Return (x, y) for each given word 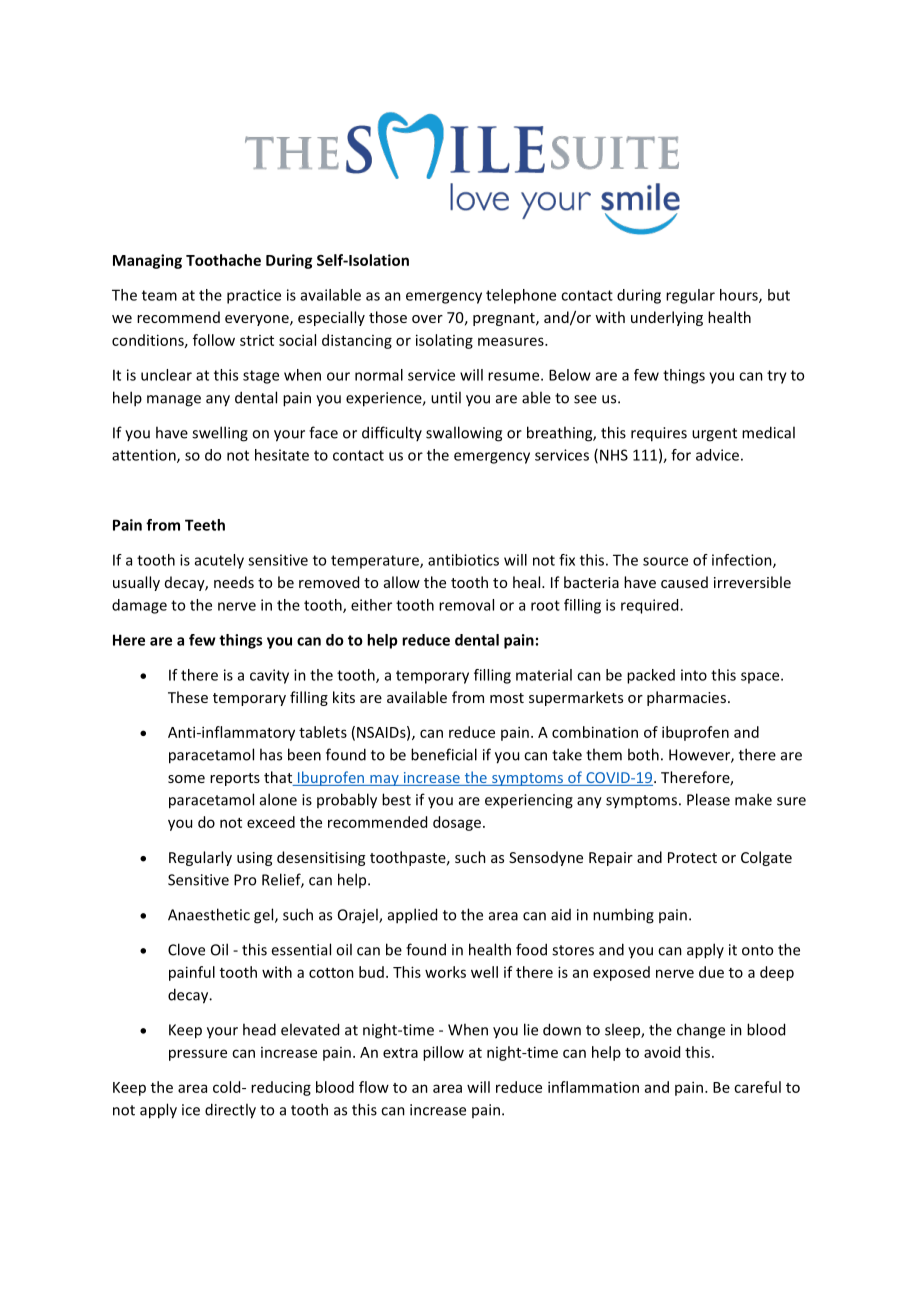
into (694, 675)
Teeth (205, 525)
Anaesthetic (209, 914)
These (188, 697)
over (427, 319)
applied (412, 916)
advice (717, 455)
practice (254, 296)
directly (230, 1111)
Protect (692, 857)
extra (400, 1053)
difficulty (392, 433)
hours (740, 296)
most (507, 698)
